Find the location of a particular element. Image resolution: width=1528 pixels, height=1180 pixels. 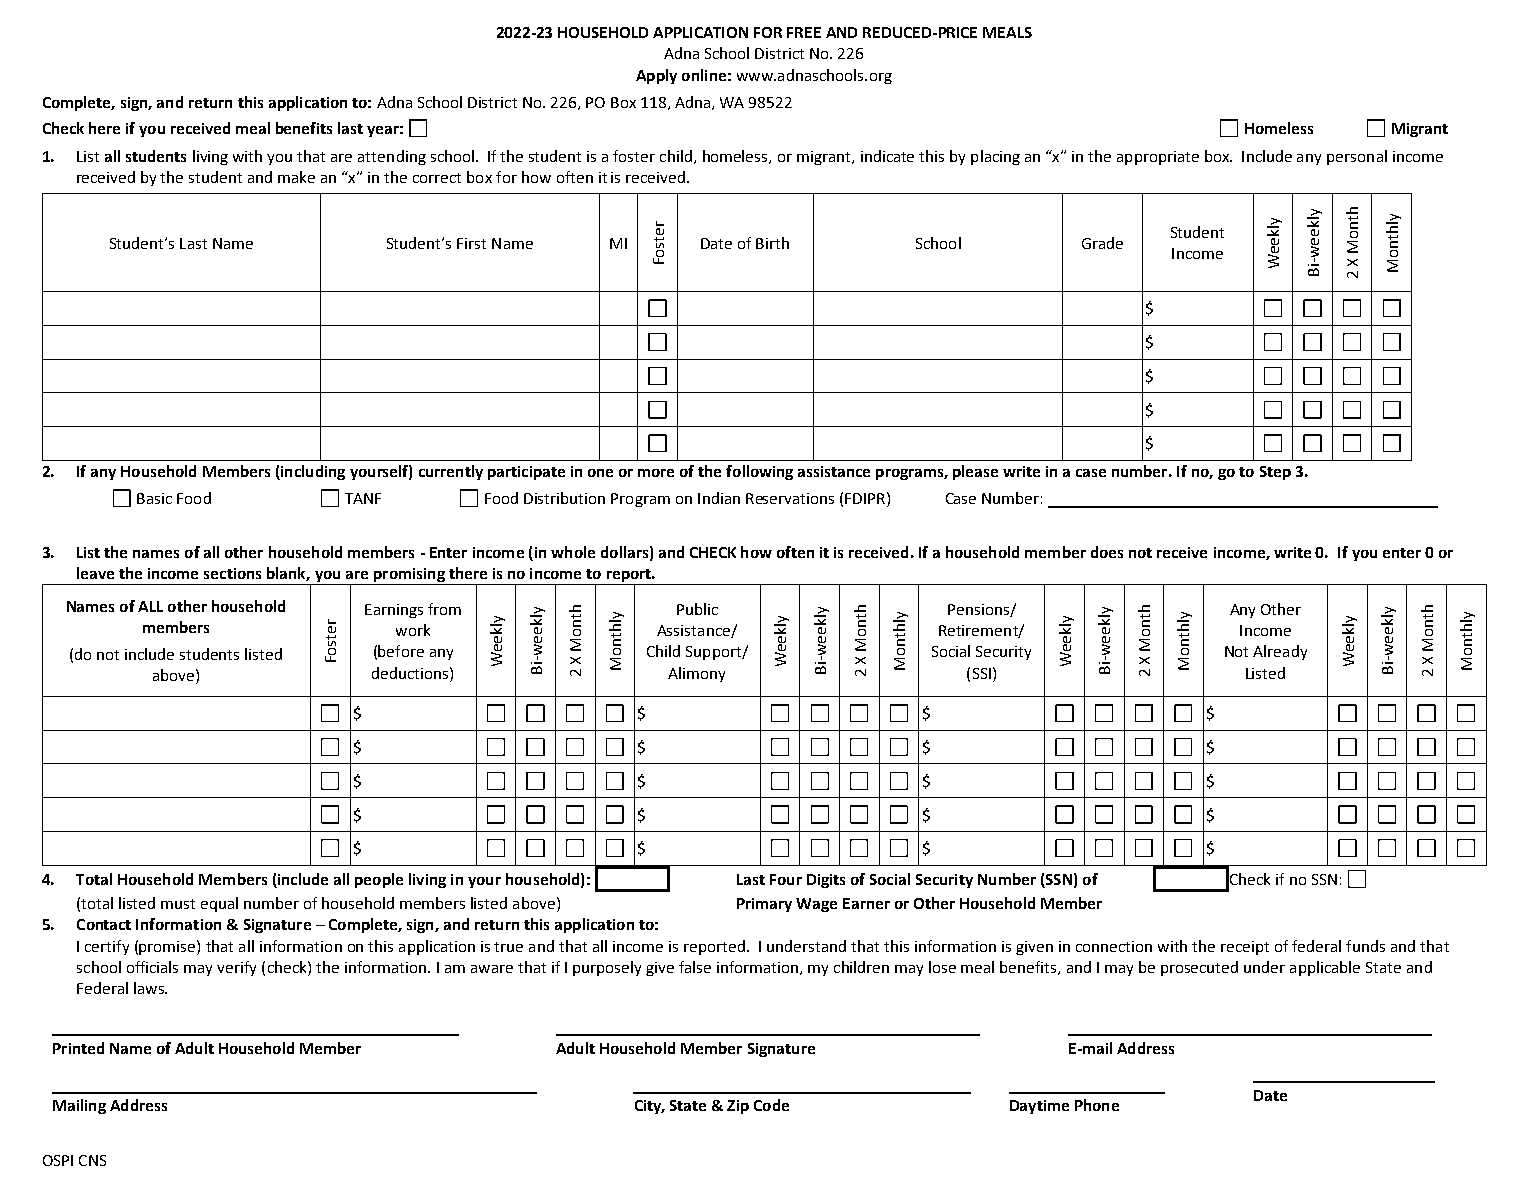

Phone is located at coordinates (1097, 1105).
